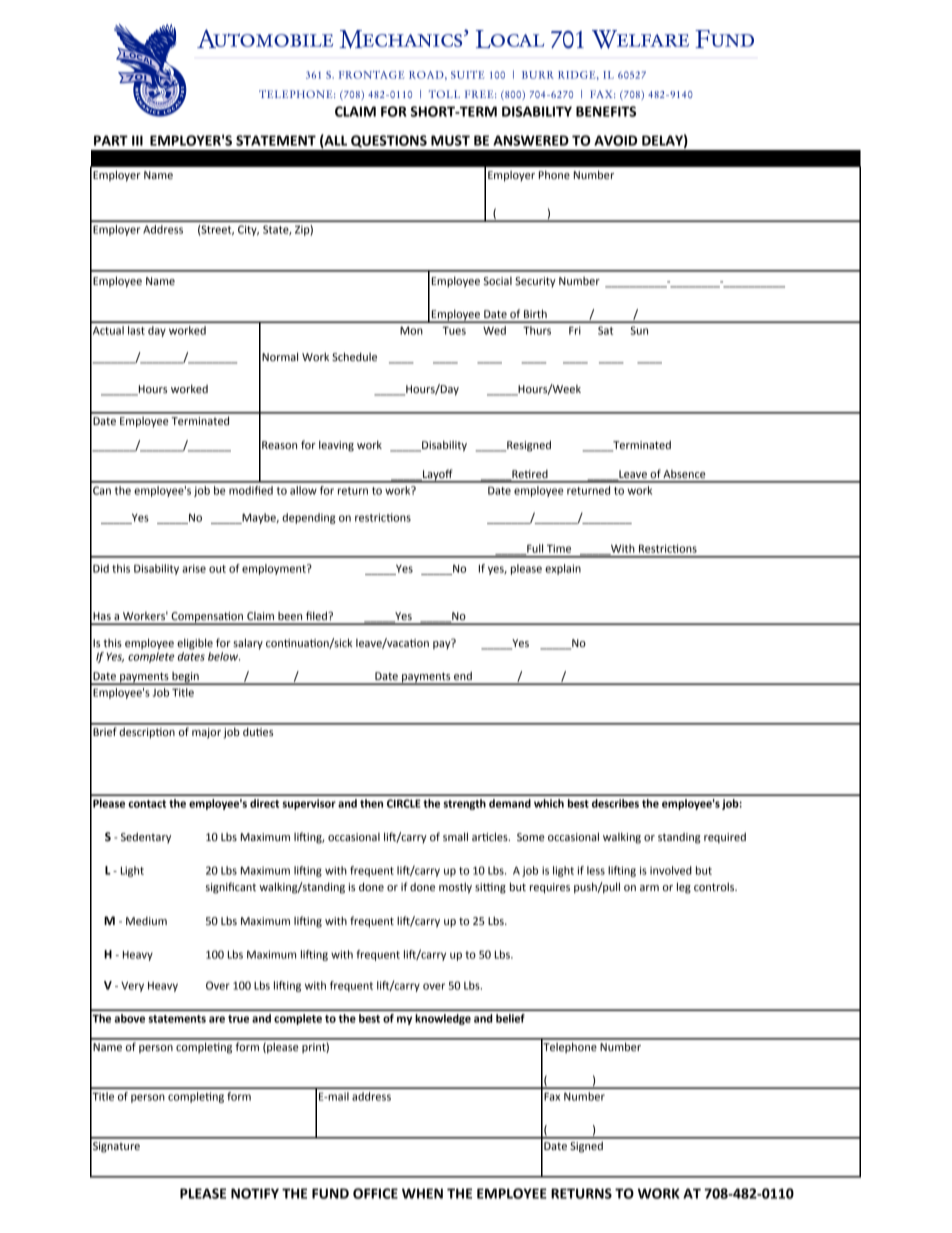 The height and width of the page is (1233, 952). What do you see at coordinates (255, 1193) in the page?
I see `NOTIFY` at bounding box center [255, 1193].
